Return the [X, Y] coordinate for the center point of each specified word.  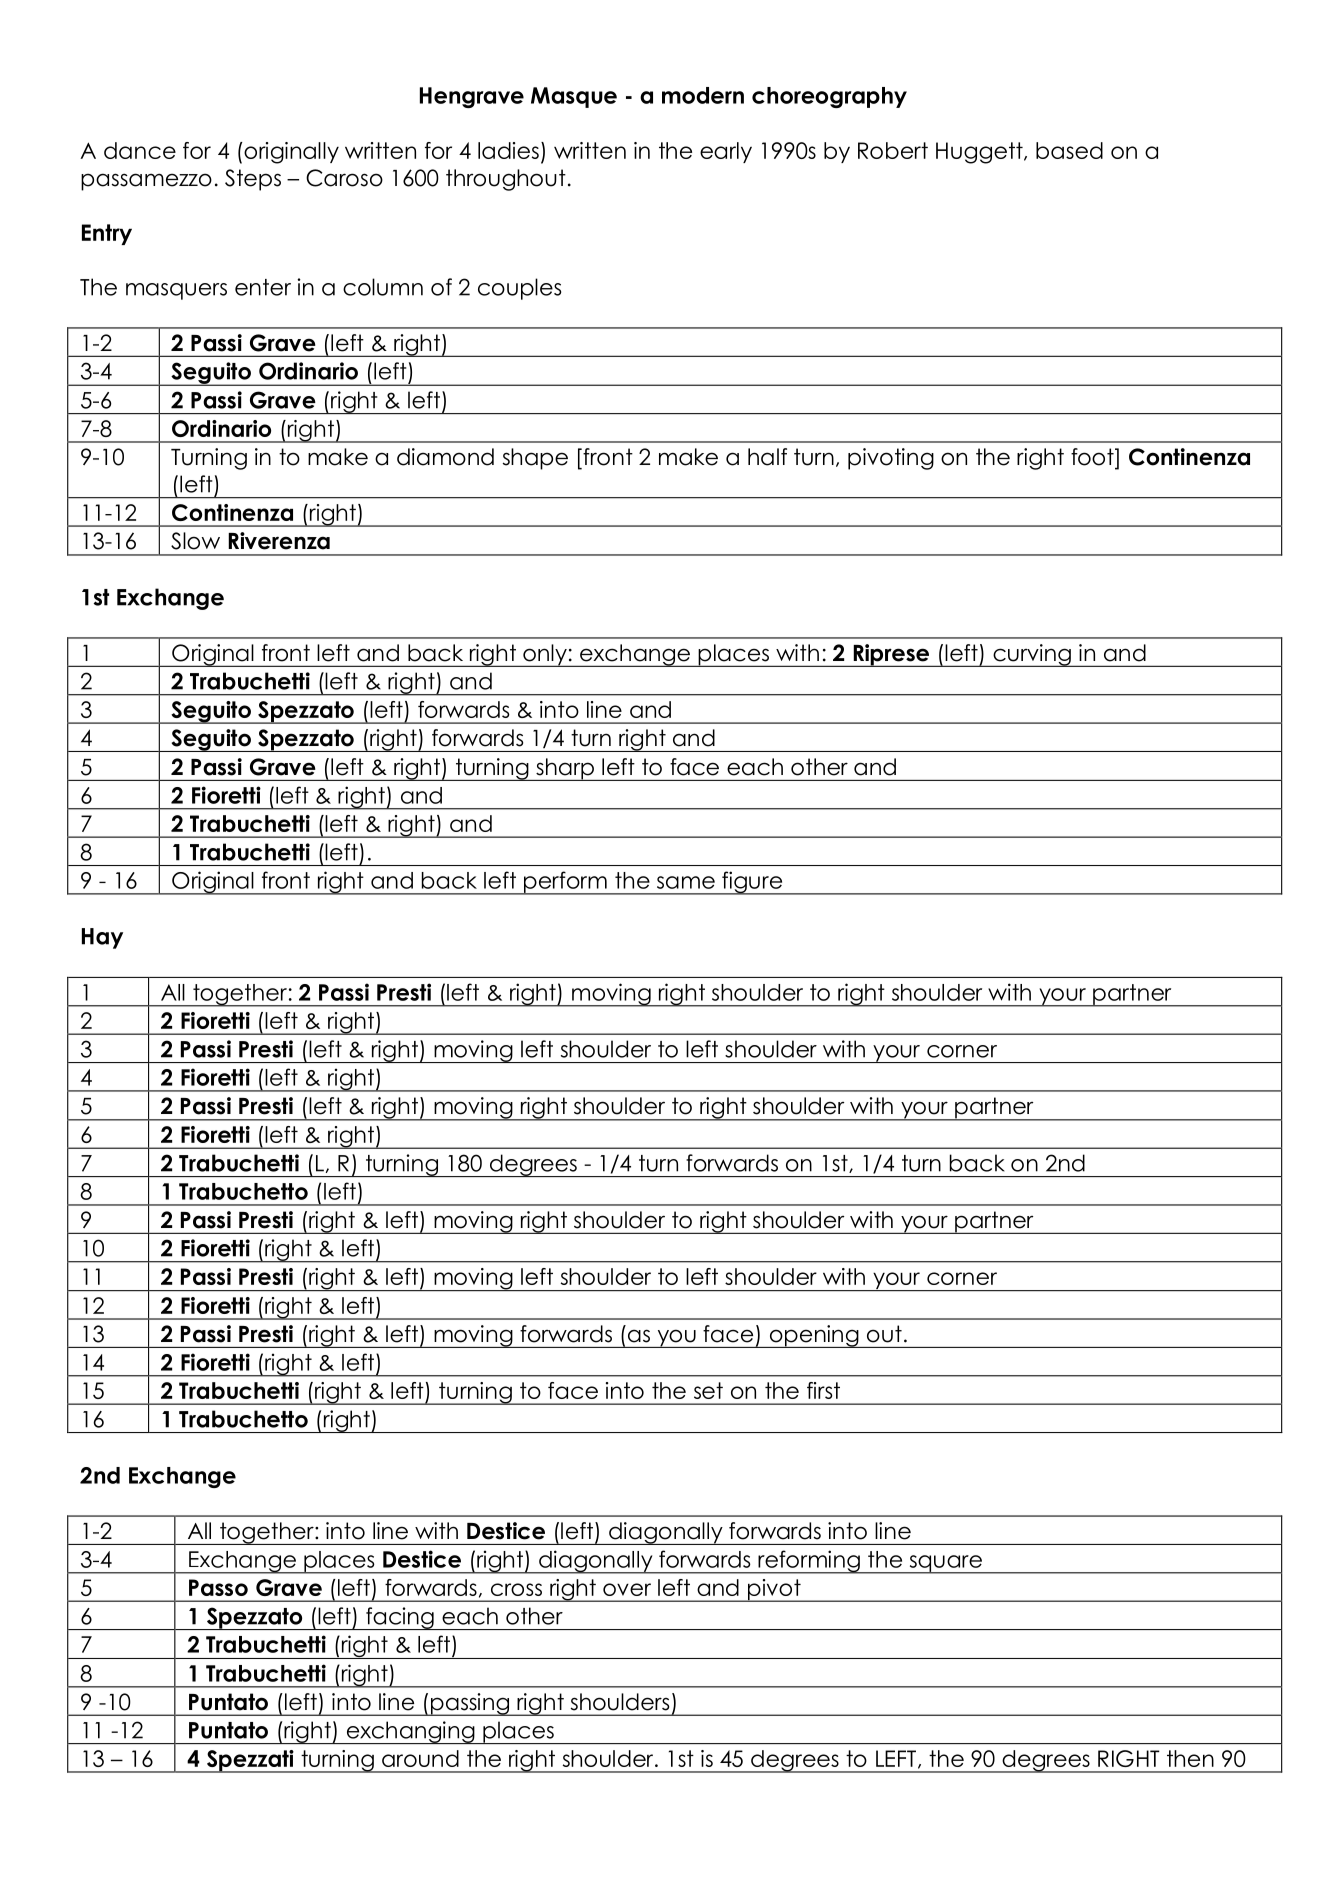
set [708, 1390]
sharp [565, 769]
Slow [195, 541]
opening [814, 1336]
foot [1093, 457]
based [1069, 150]
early [726, 152]
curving [1032, 655]
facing [400, 1618]
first [823, 1390]
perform [565, 883]
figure [752, 883]
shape [535, 459]
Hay [102, 938]
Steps [253, 180]
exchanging [410, 1732]
